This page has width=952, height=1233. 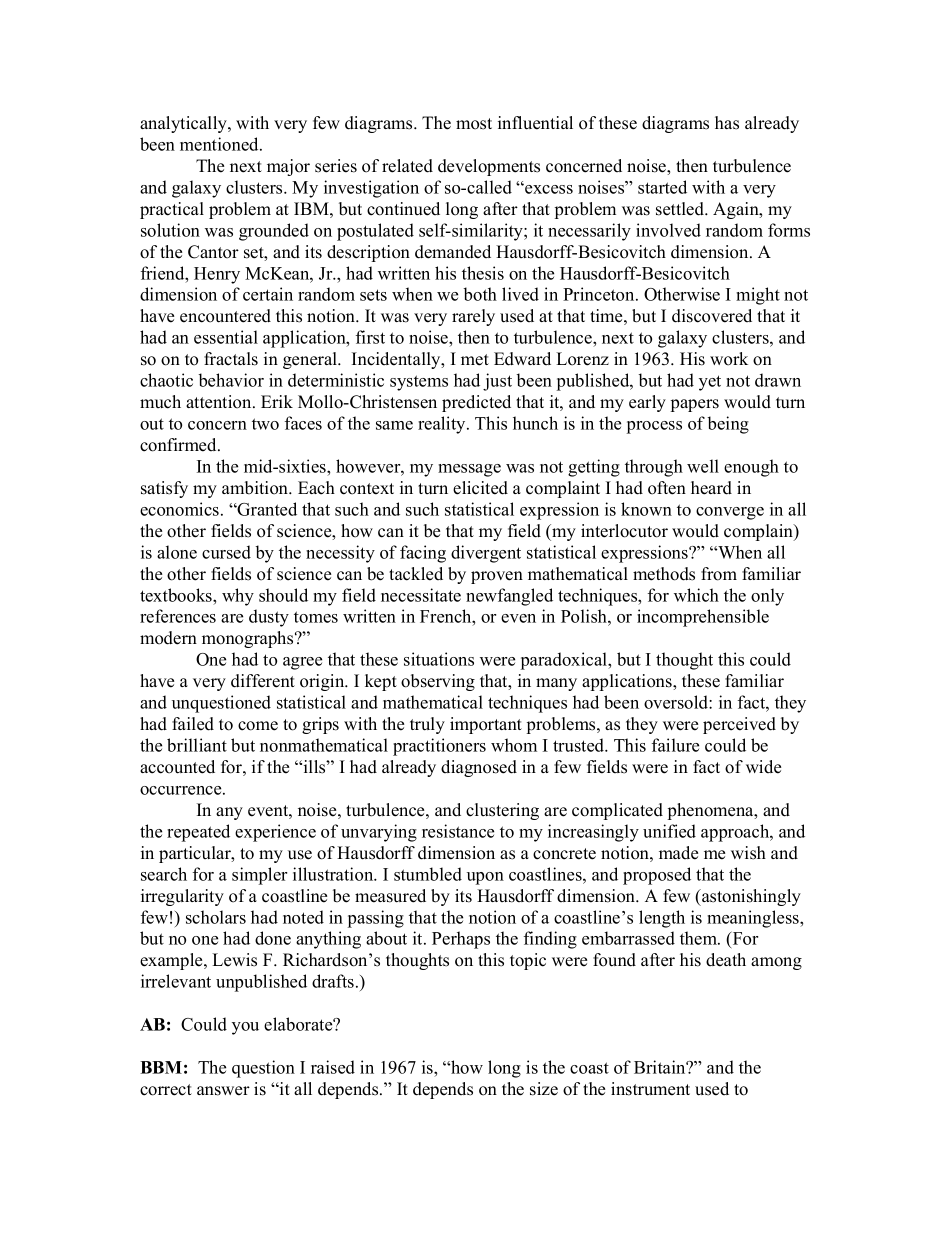 What do you see at coordinates (544, 1089) in the page?
I see `size` at bounding box center [544, 1089].
